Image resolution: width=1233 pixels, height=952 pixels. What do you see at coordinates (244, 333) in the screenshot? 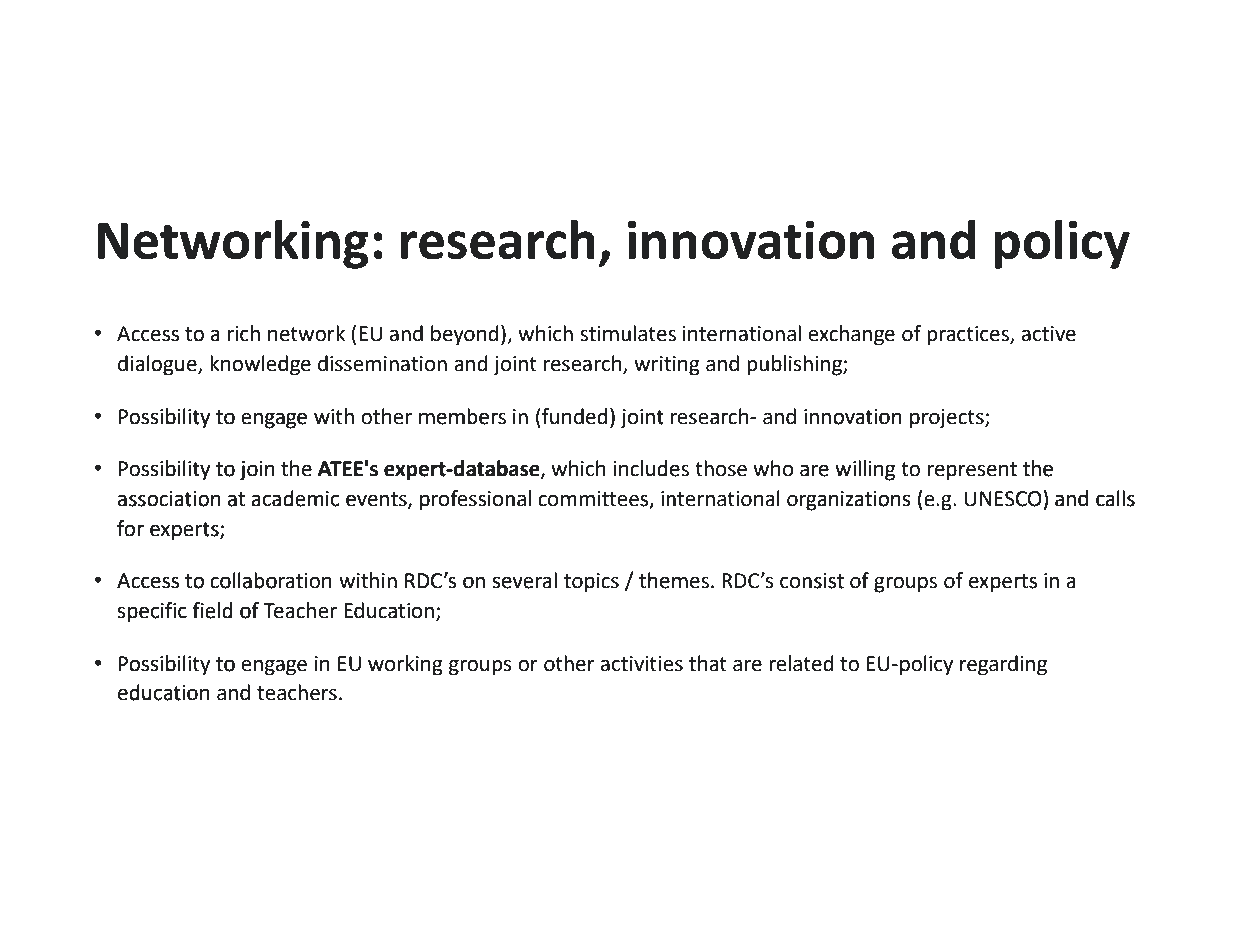
I see `rich` at bounding box center [244, 333].
